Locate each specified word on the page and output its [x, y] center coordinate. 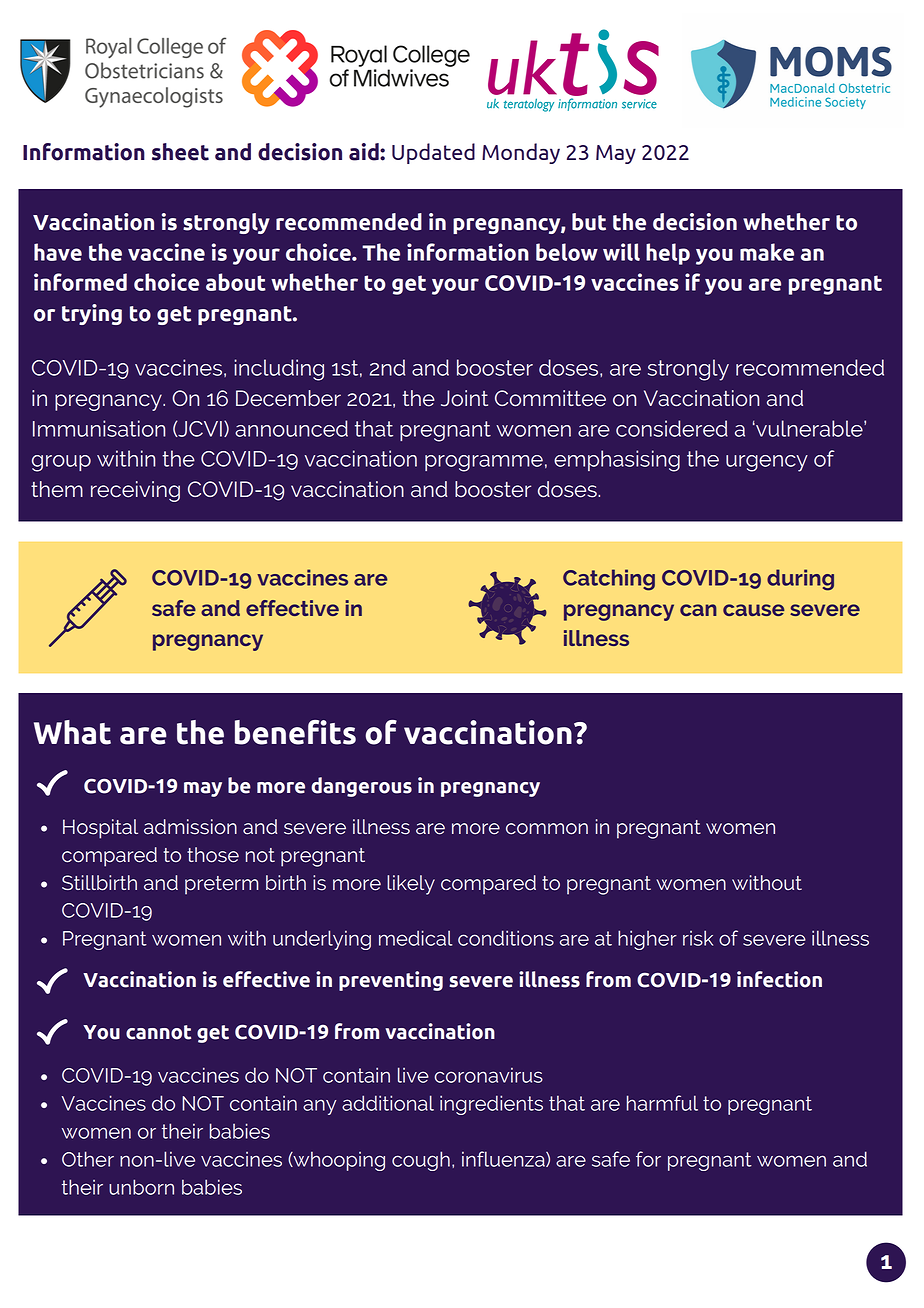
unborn [141, 1187]
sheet [180, 152]
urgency [767, 463]
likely [411, 885]
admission [190, 827]
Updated [433, 153]
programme [484, 463]
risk [698, 938]
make [767, 252]
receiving [135, 491]
